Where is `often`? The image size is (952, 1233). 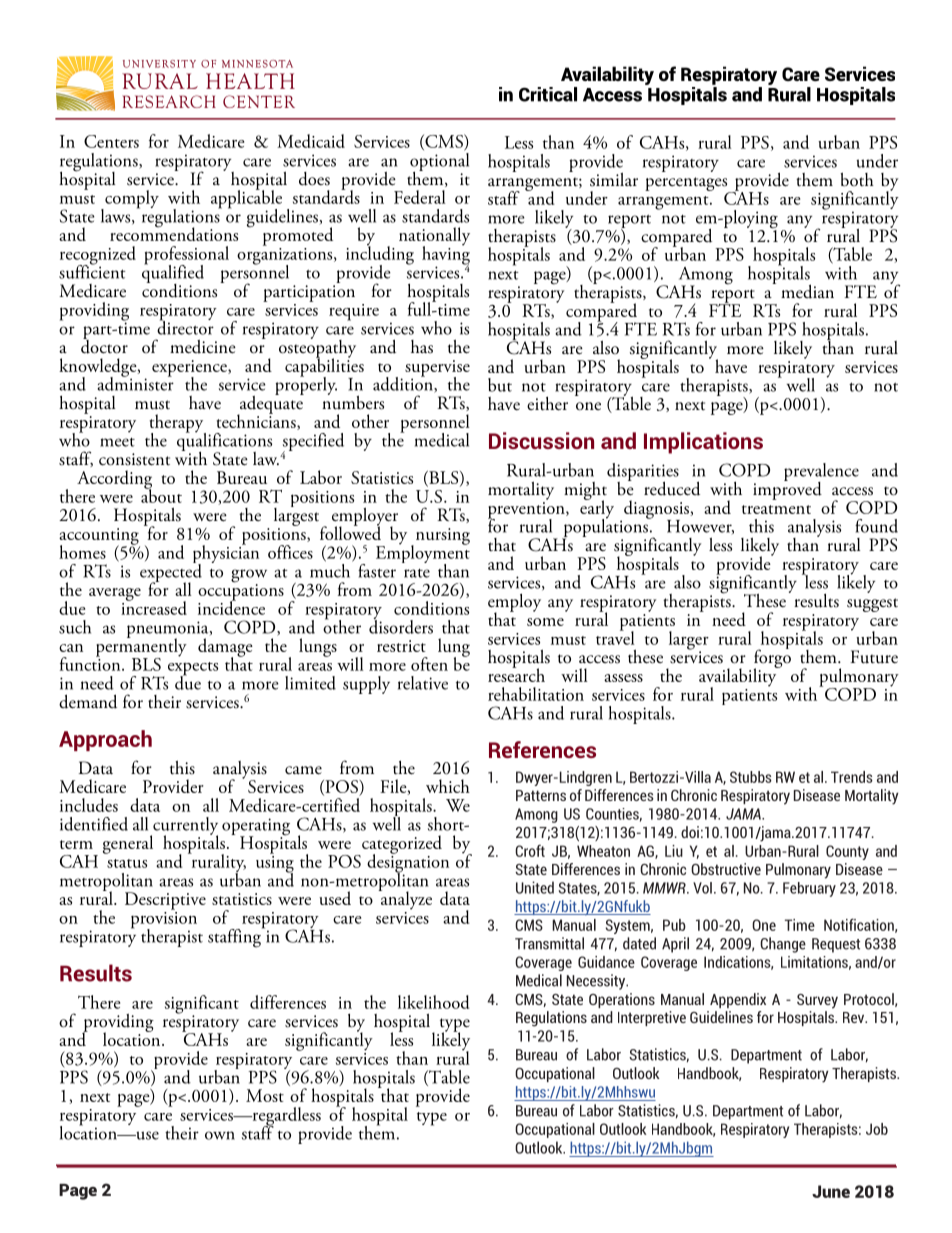 often is located at coordinates (429, 664).
